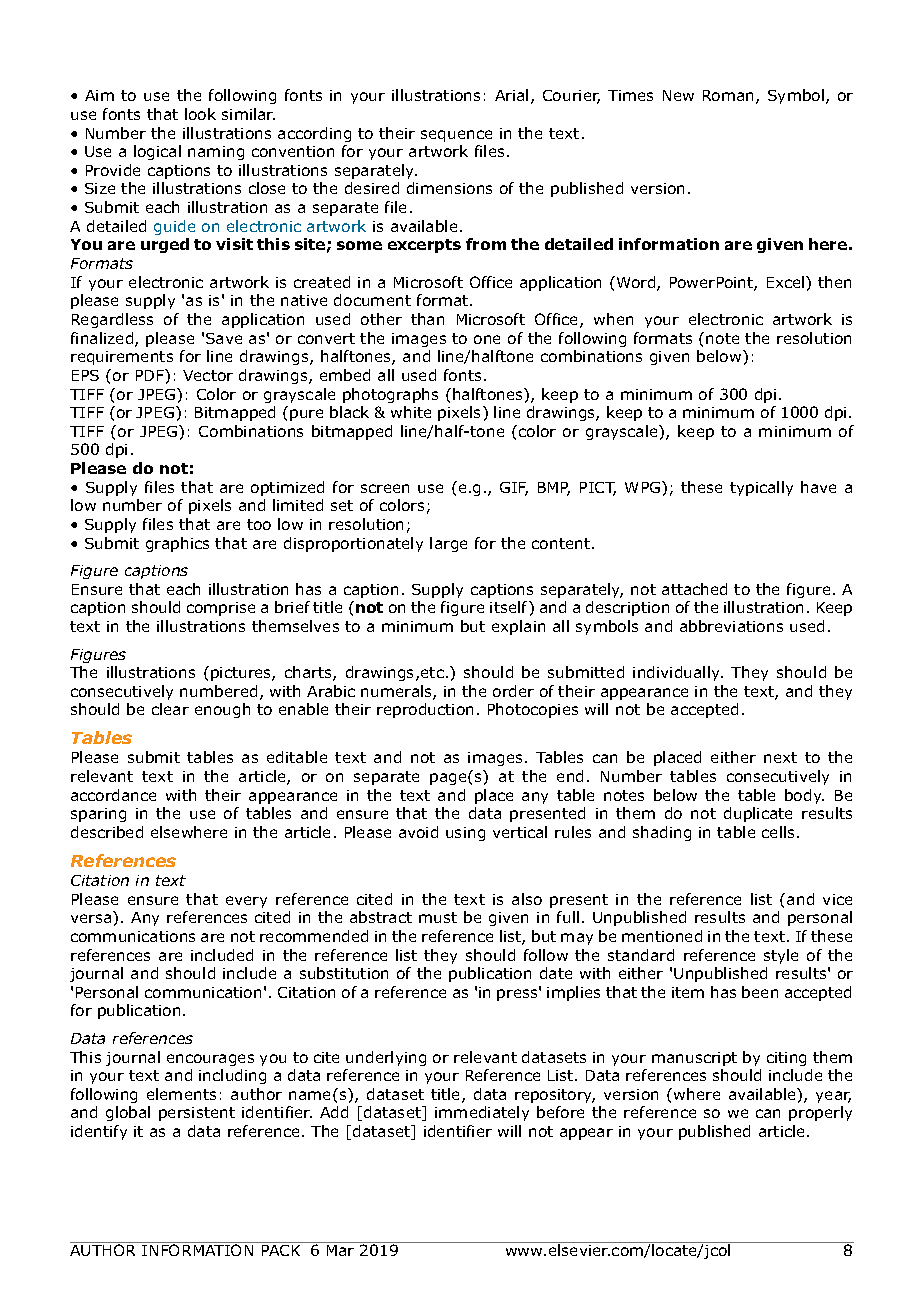 The height and width of the image is (1308, 924). I want to click on PACK, so click(281, 1249).
